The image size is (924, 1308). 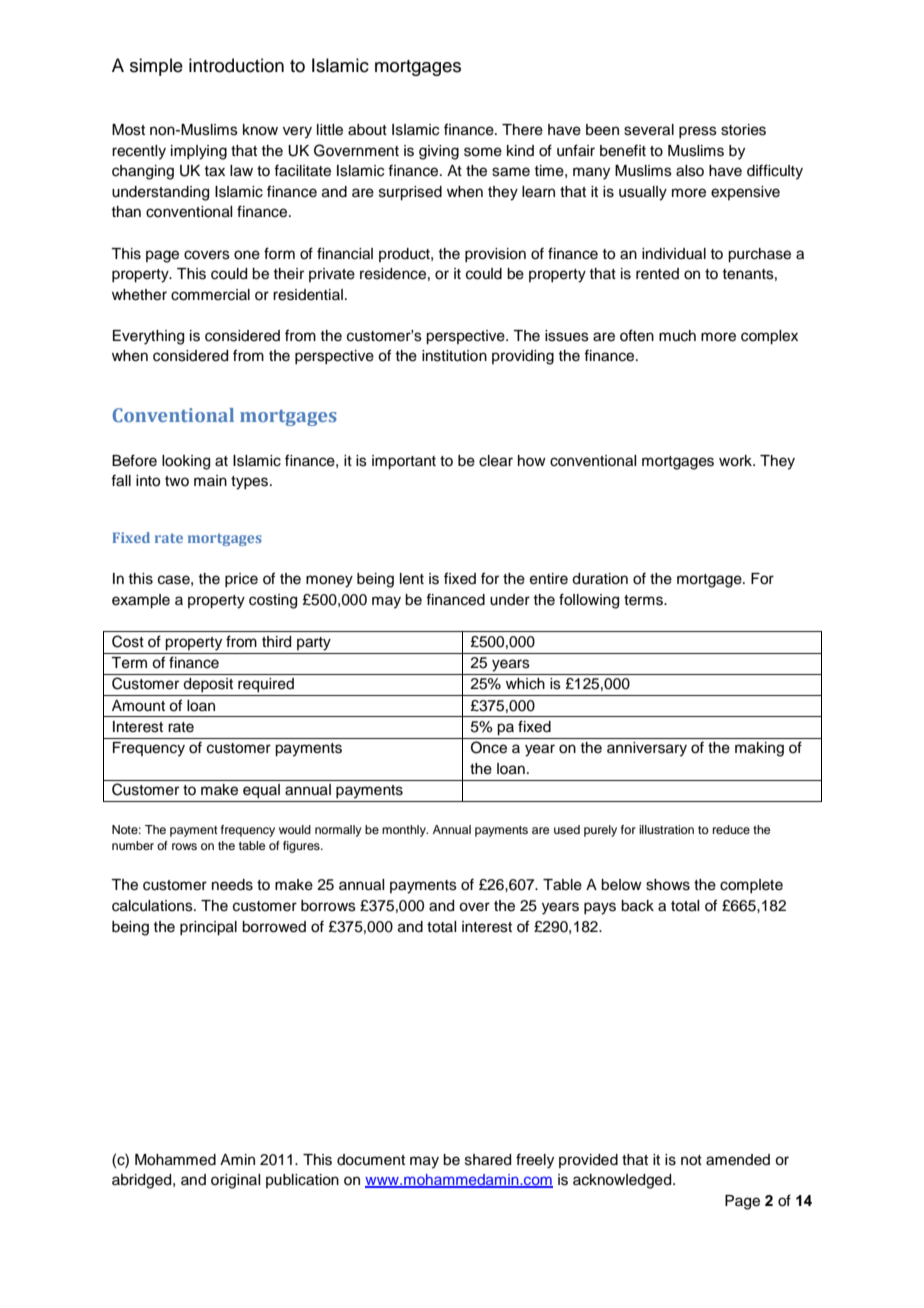 What do you see at coordinates (488, 1160) in the image?
I see `shared` at bounding box center [488, 1160].
